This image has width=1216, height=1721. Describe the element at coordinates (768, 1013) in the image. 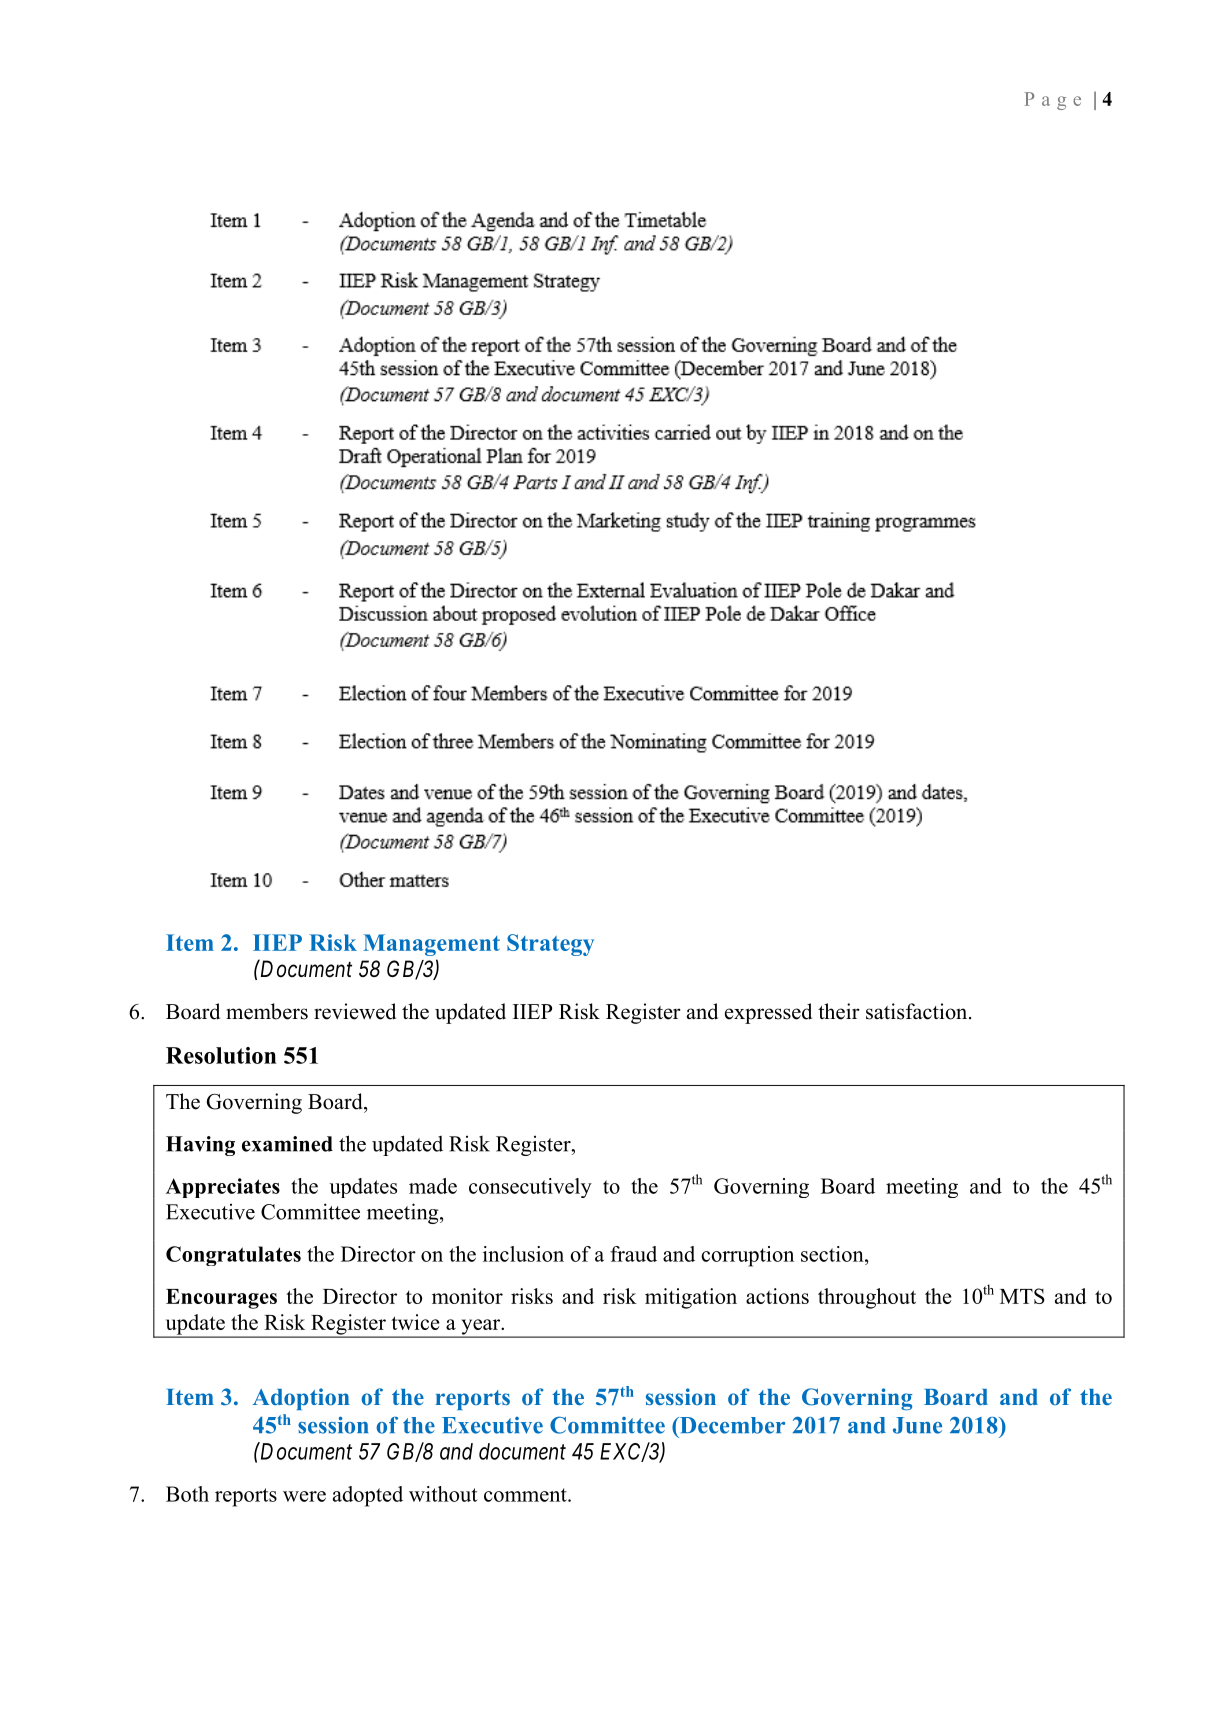

I see `expressed` at that location.
